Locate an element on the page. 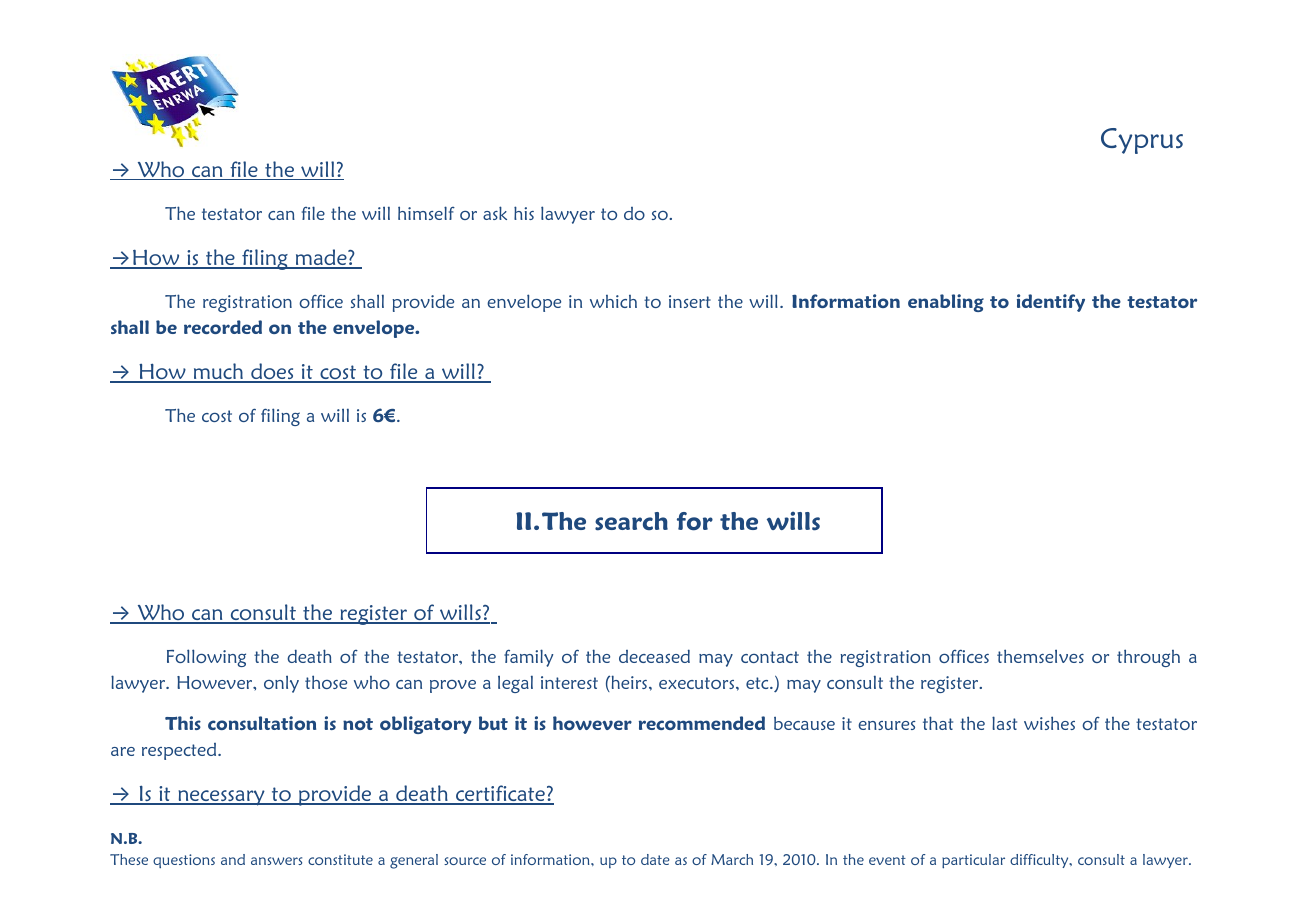 Image resolution: width=1308 pixels, height=924 pixels. Cyprus is located at coordinates (1142, 141).
